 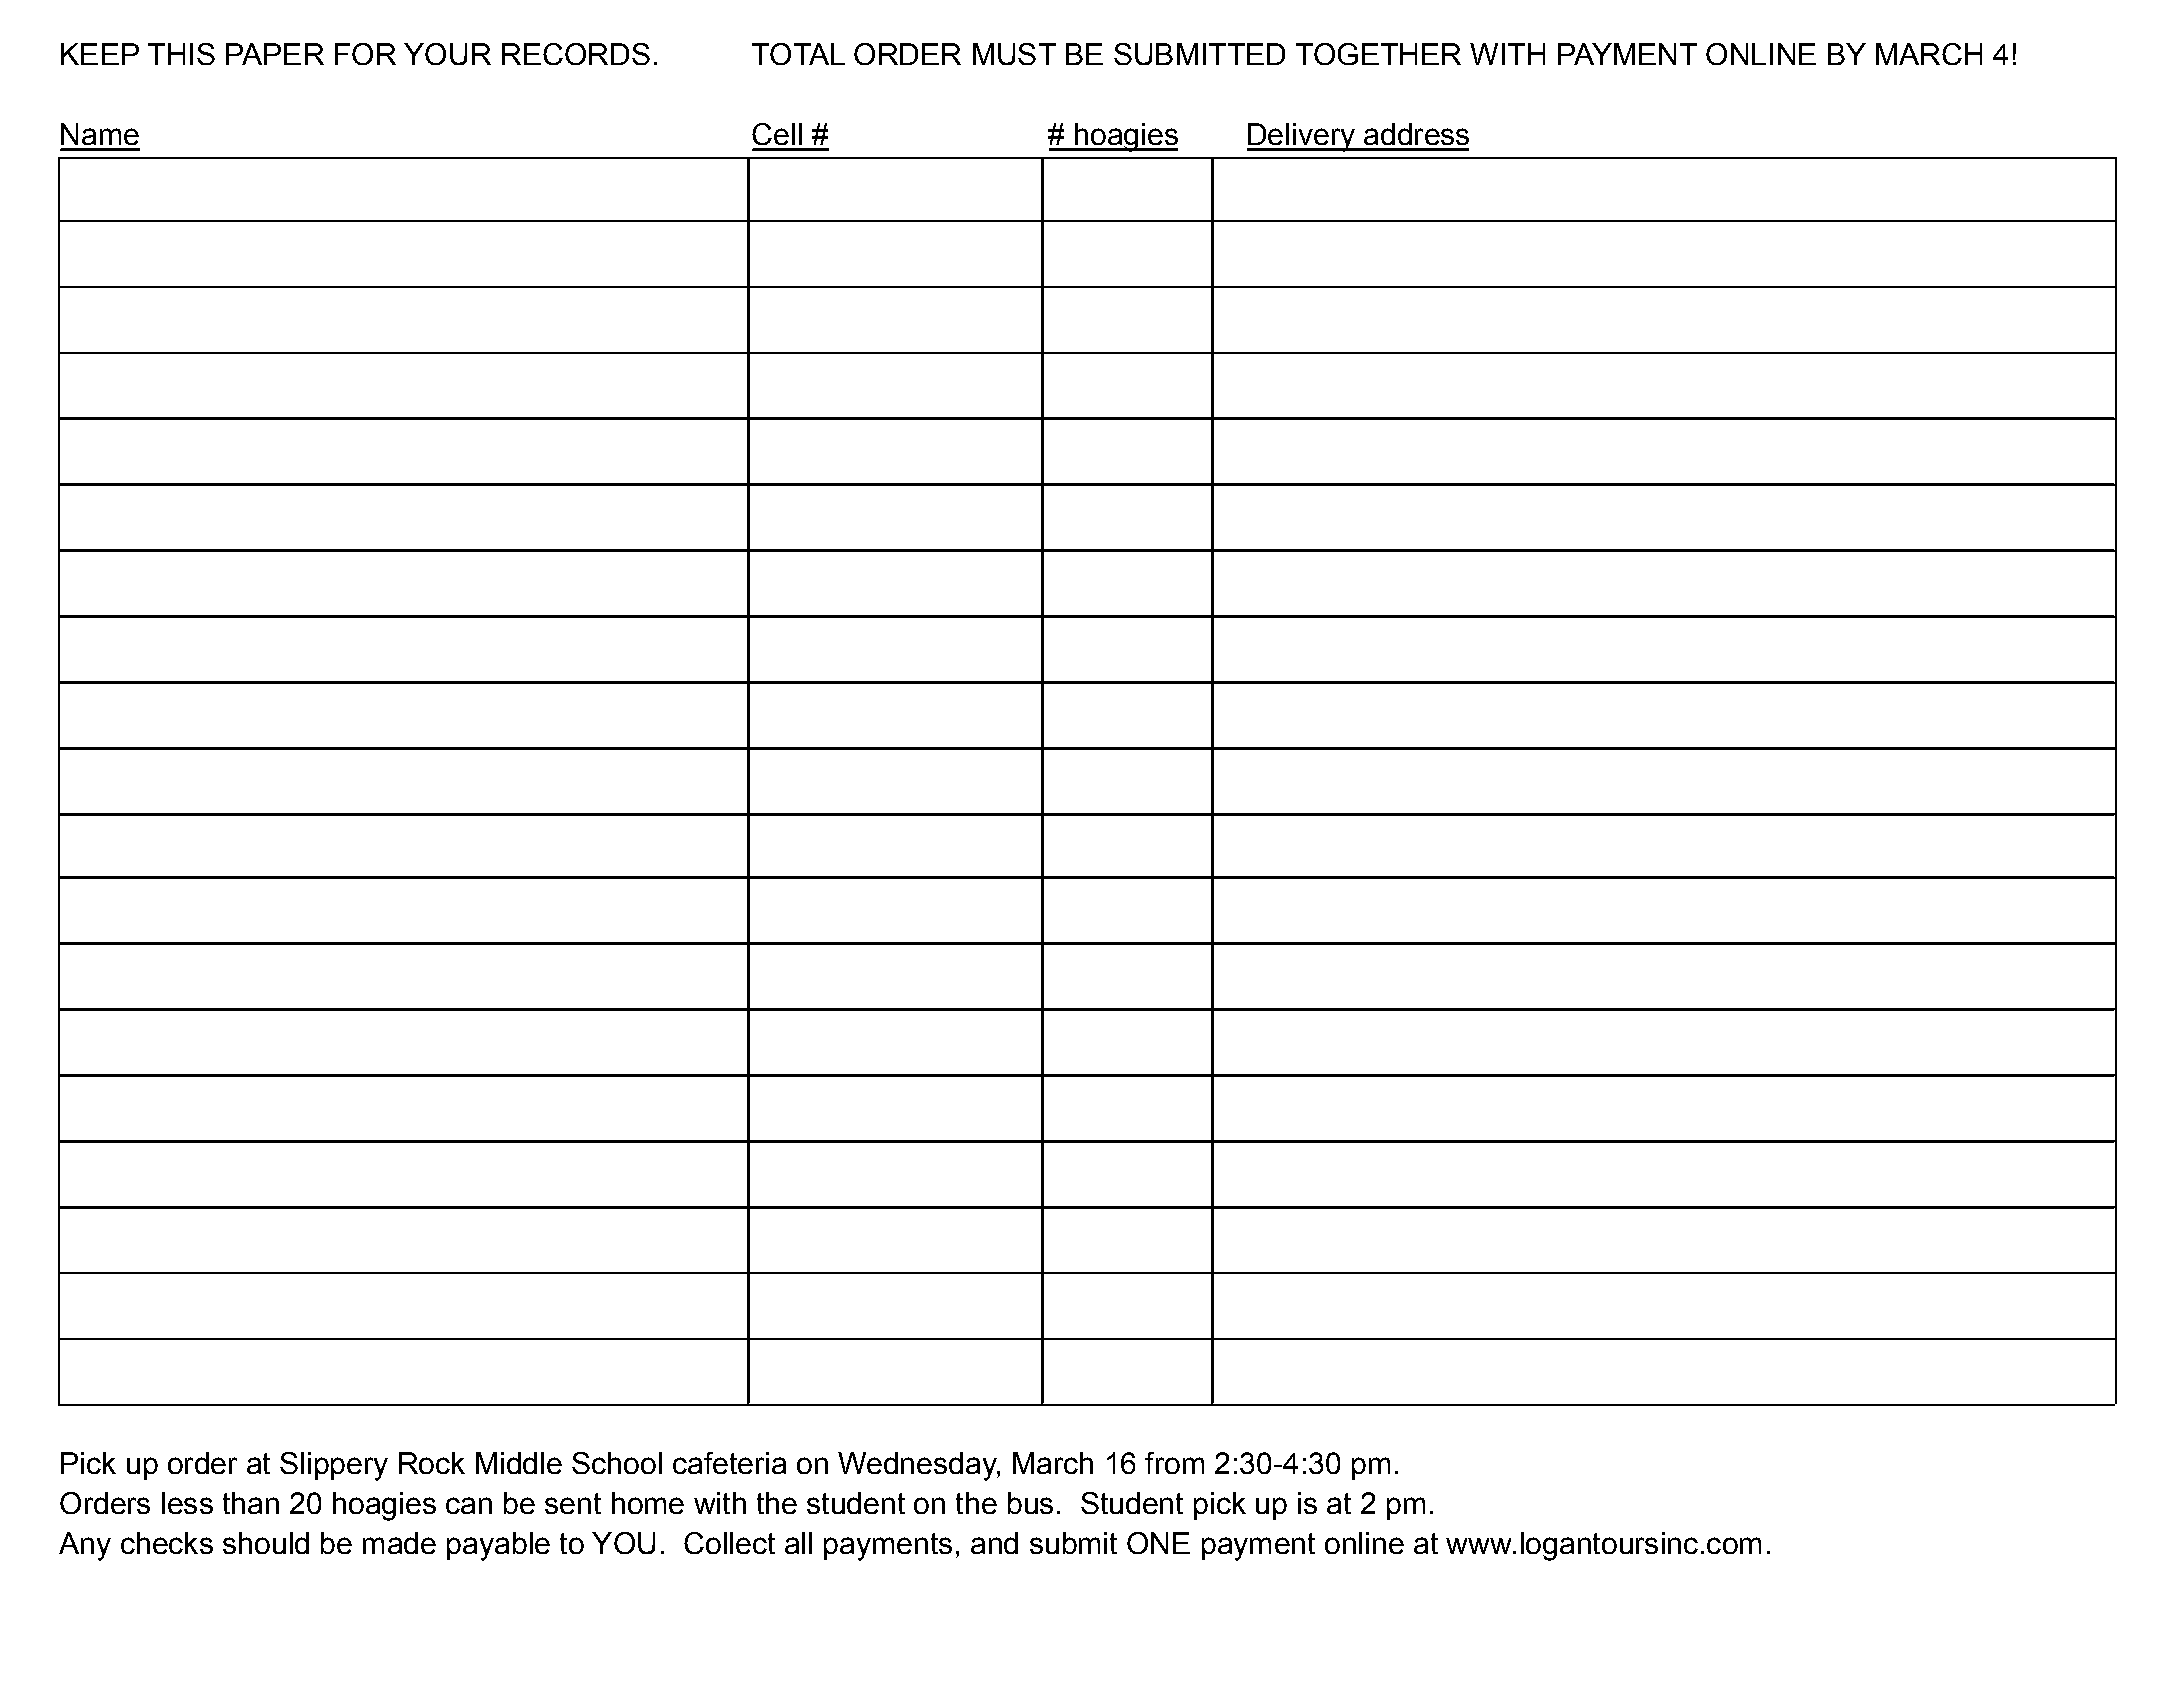 What do you see at coordinates (1174, 1463) in the document?
I see `from` at bounding box center [1174, 1463].
